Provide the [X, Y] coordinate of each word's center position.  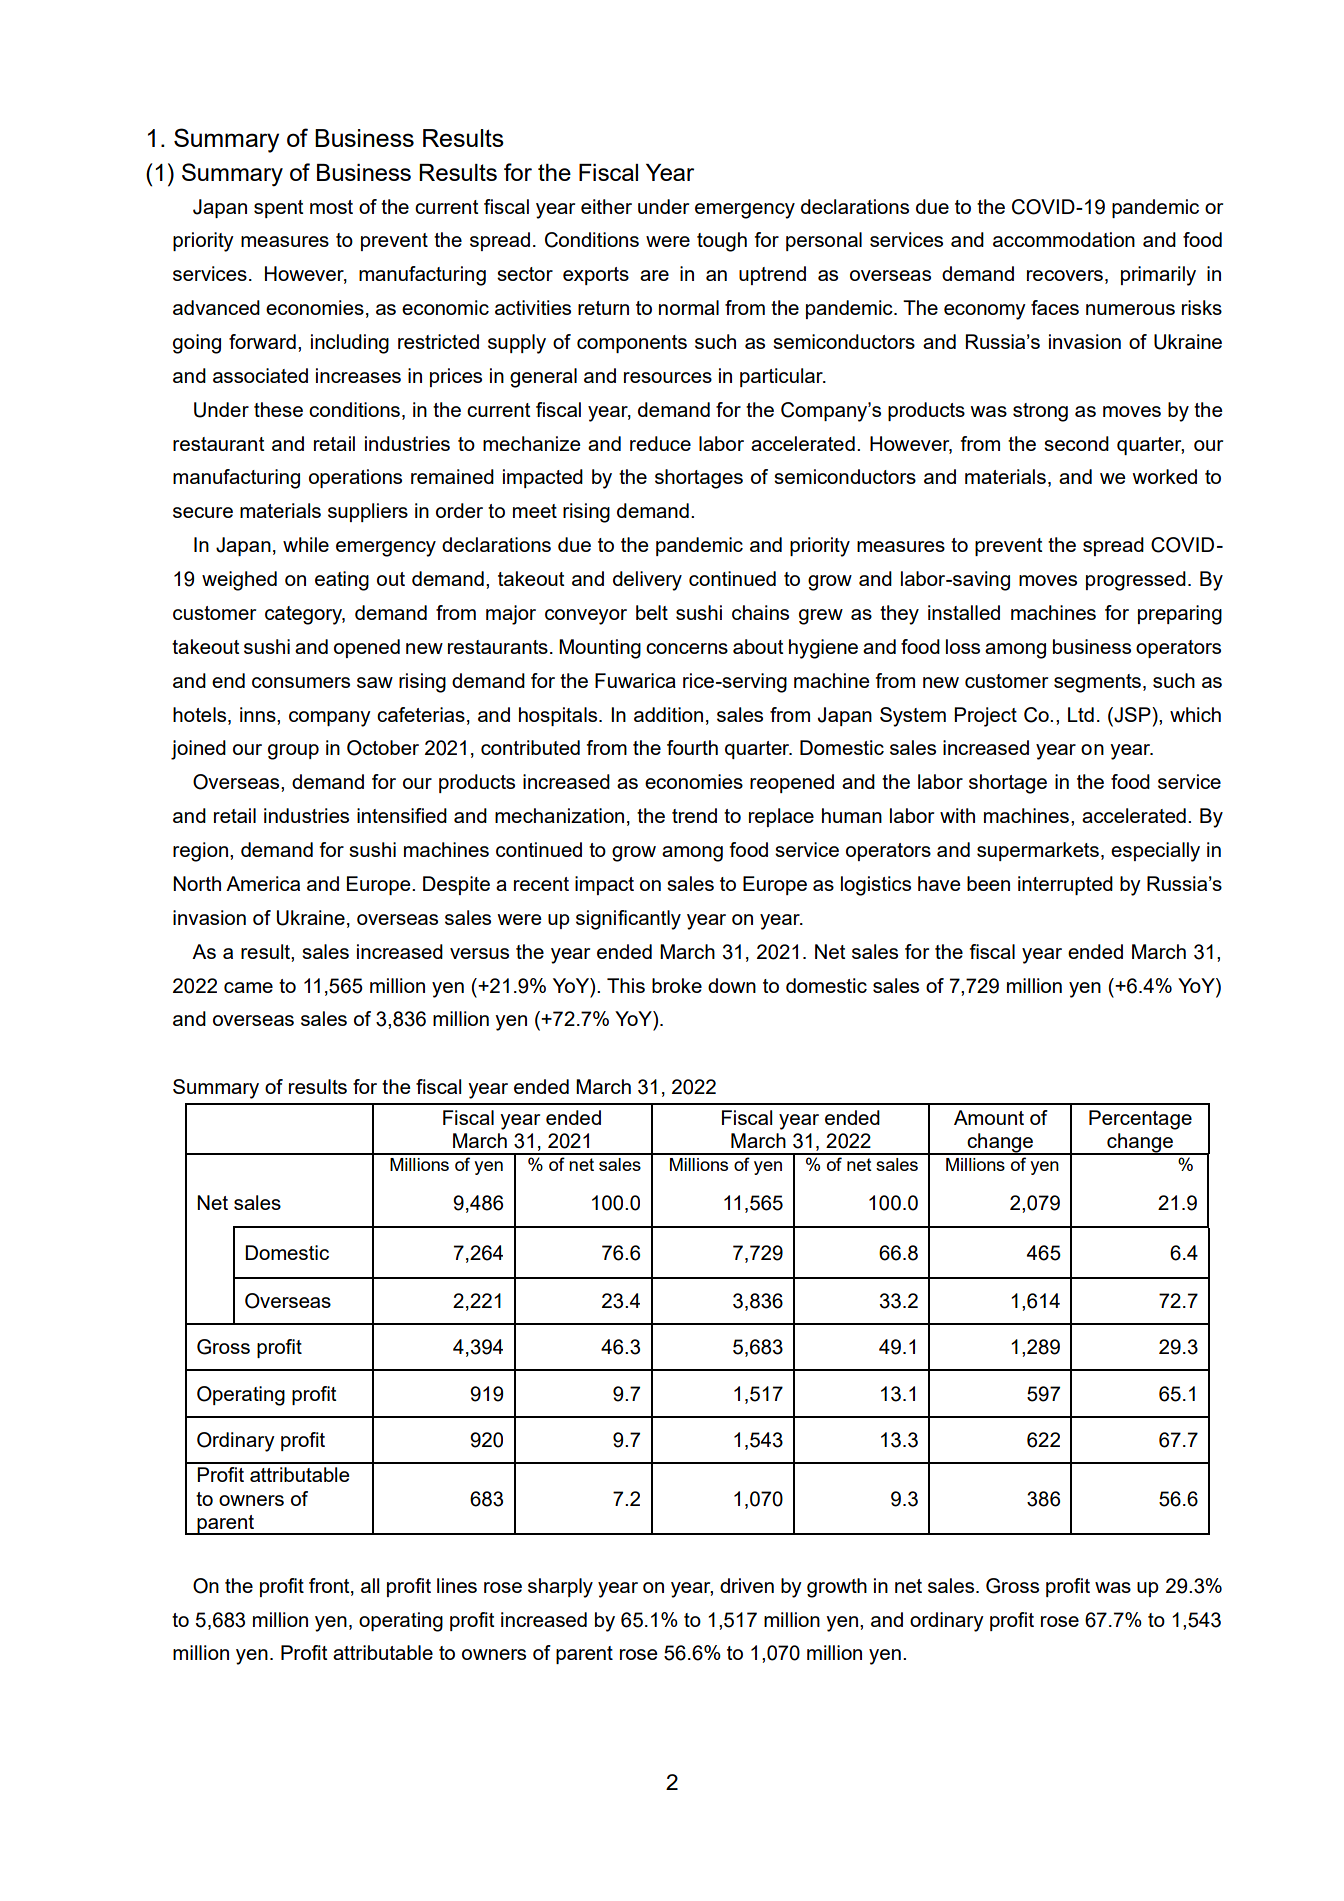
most [331, 207]
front [330, 1586]
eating [342, 581]
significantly [628, 920]
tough [722, 242]
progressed [1136, 581]
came [248, 987]
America [263, 883]
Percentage [1140, 1120]
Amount [989, 1117]
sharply [560, 1588]
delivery [647, 581]
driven [747, 1585]
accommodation [1064, 239]
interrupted [1065, 885]
